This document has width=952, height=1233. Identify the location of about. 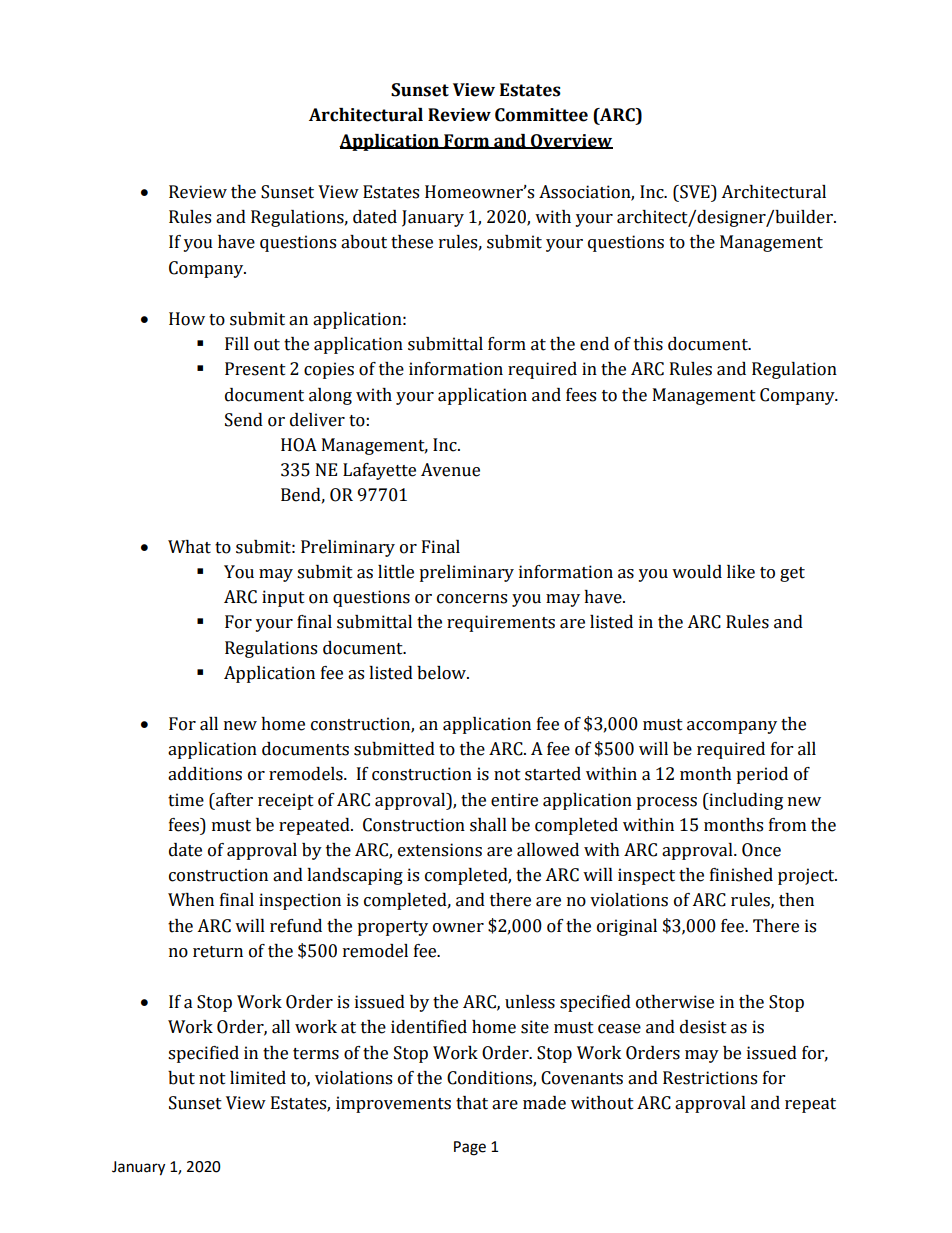
(364, 242).
